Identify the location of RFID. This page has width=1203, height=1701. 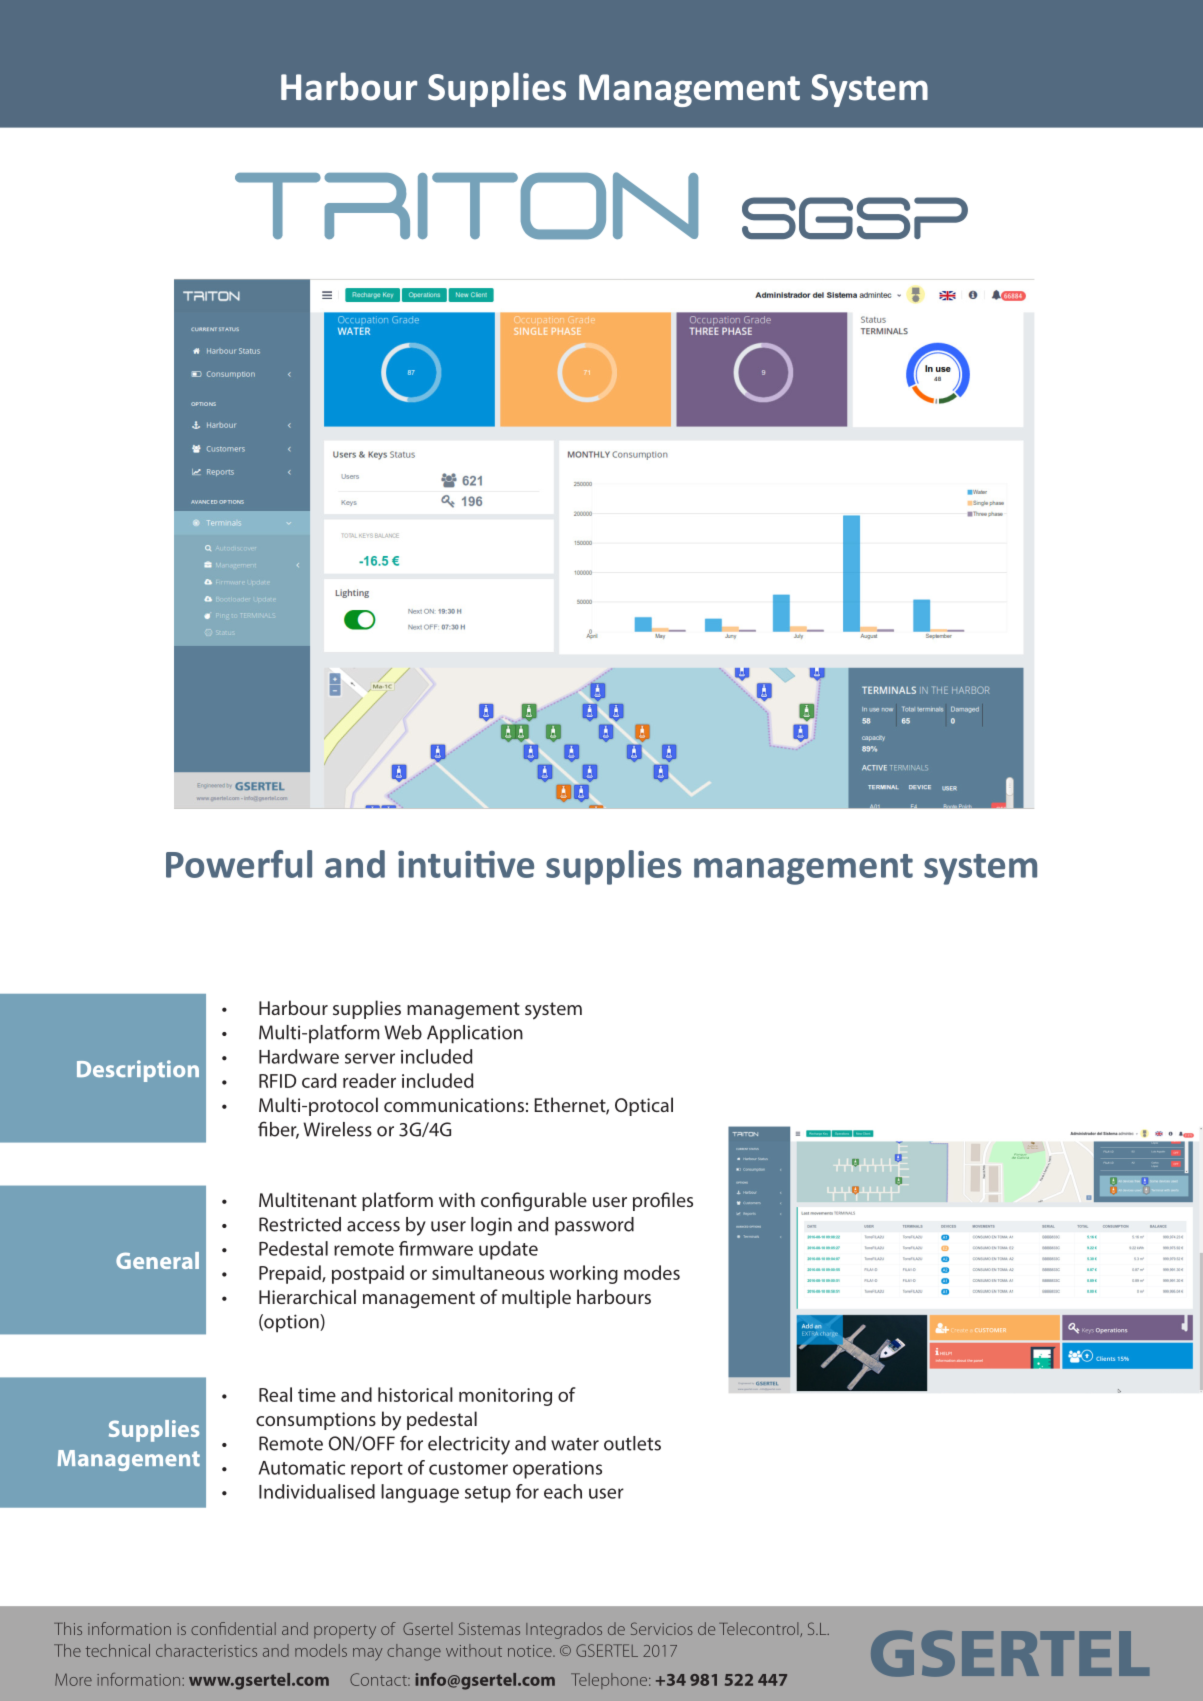
(277, 1081).
